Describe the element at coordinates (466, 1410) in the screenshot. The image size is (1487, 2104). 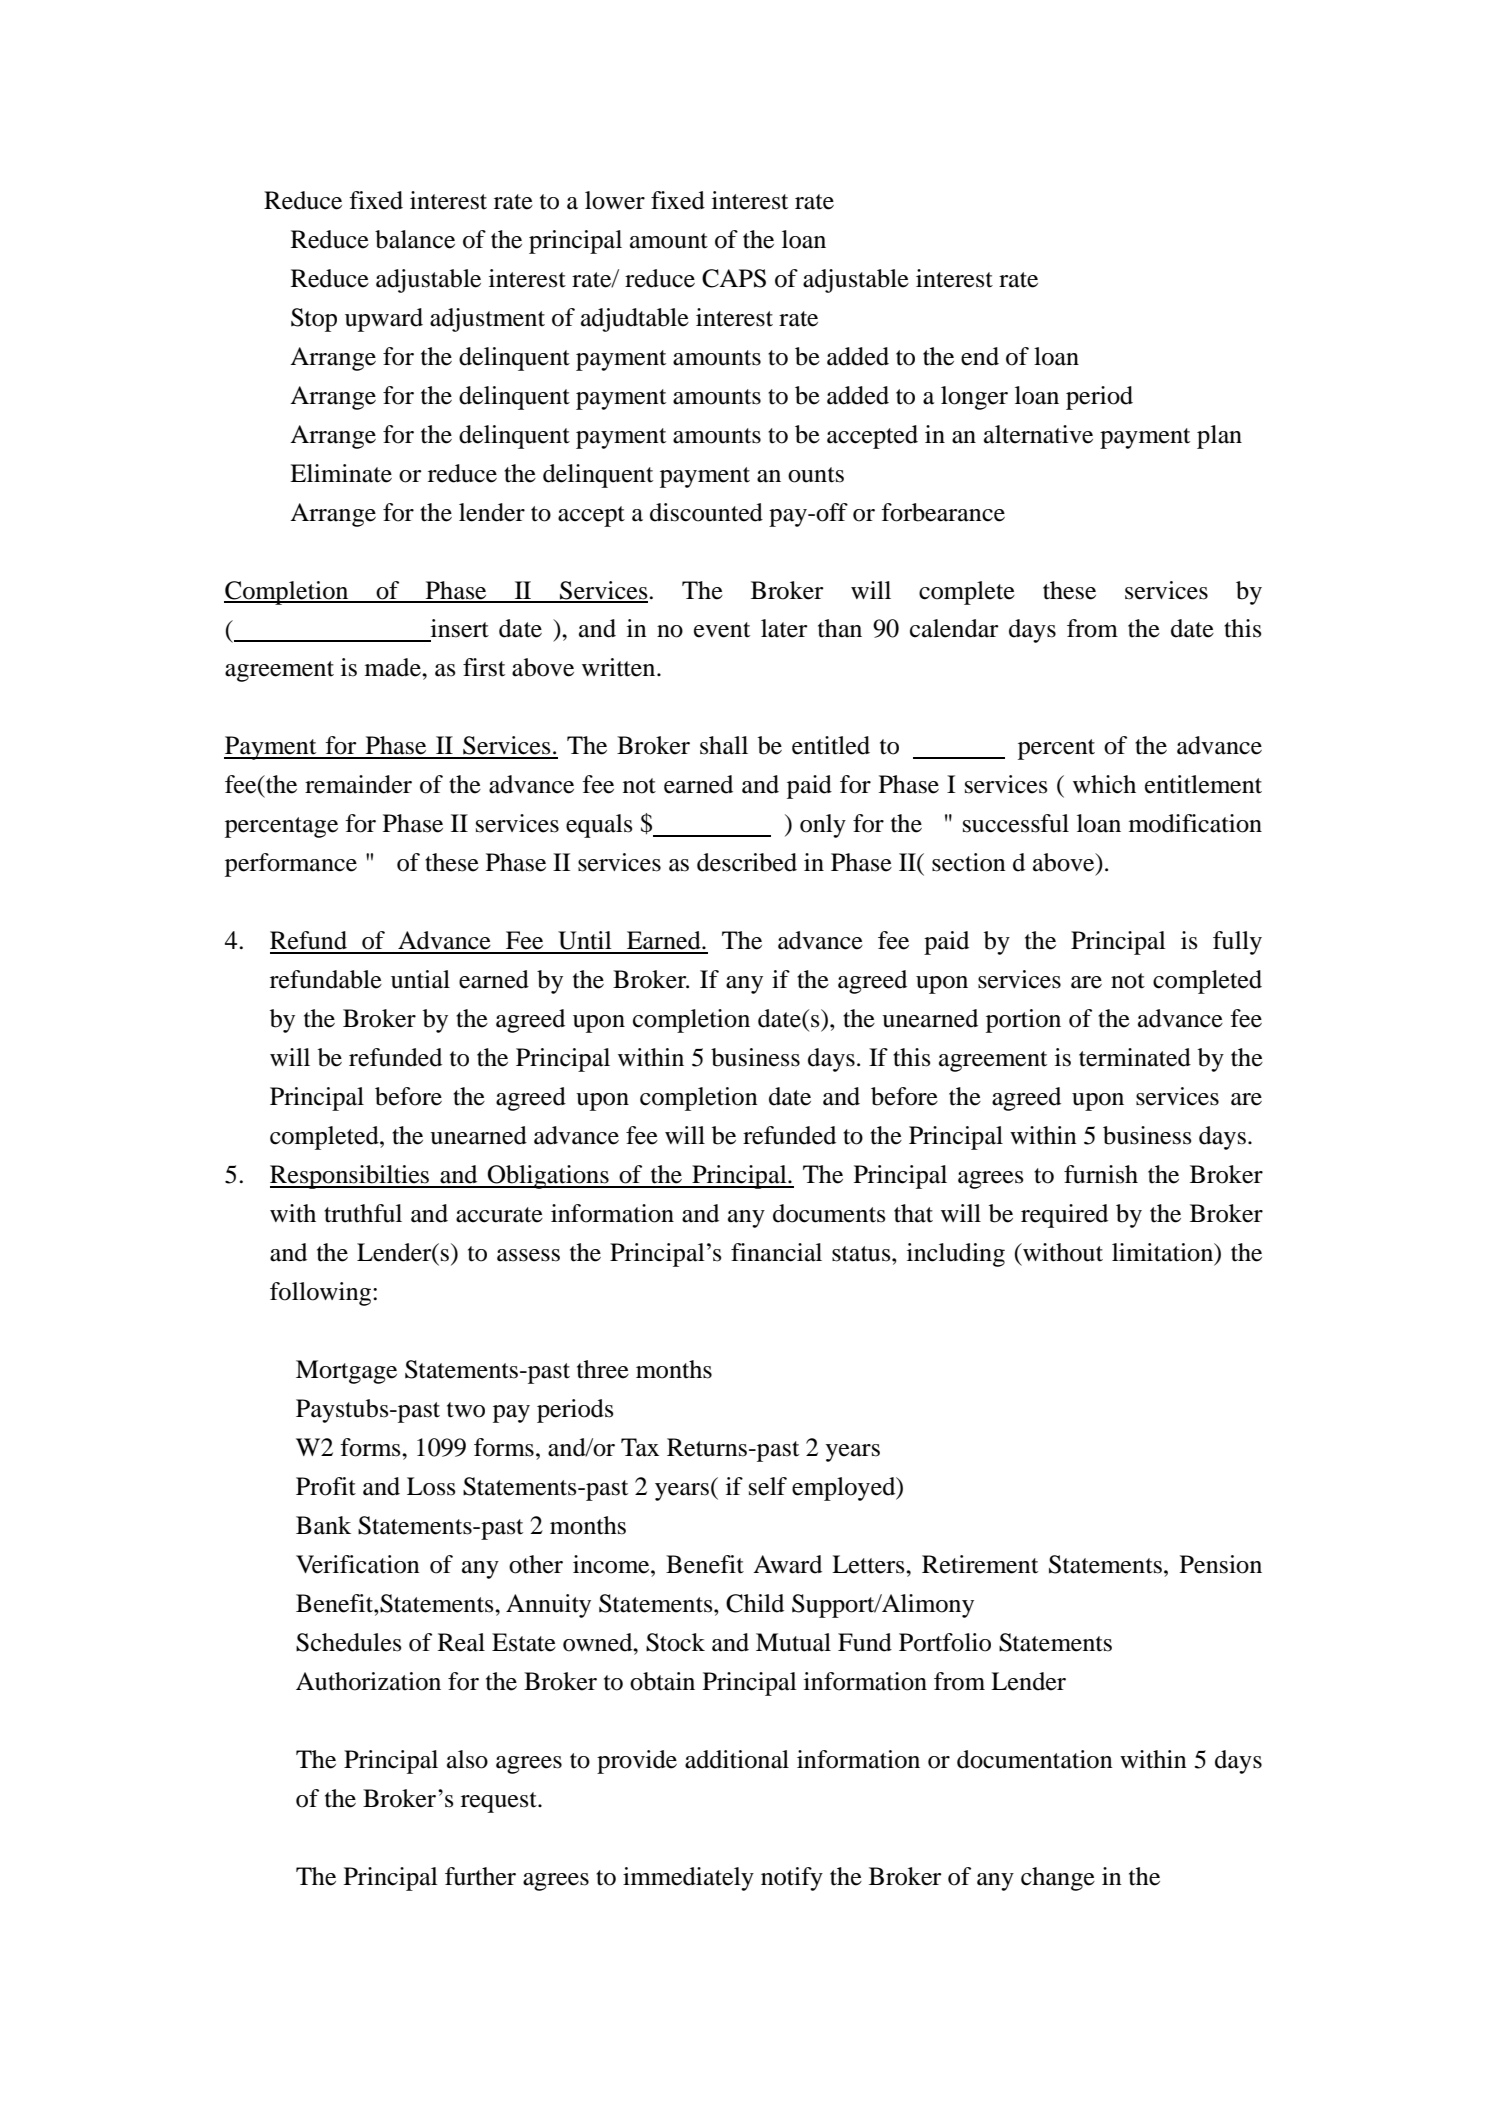
I see `two` at that location.
